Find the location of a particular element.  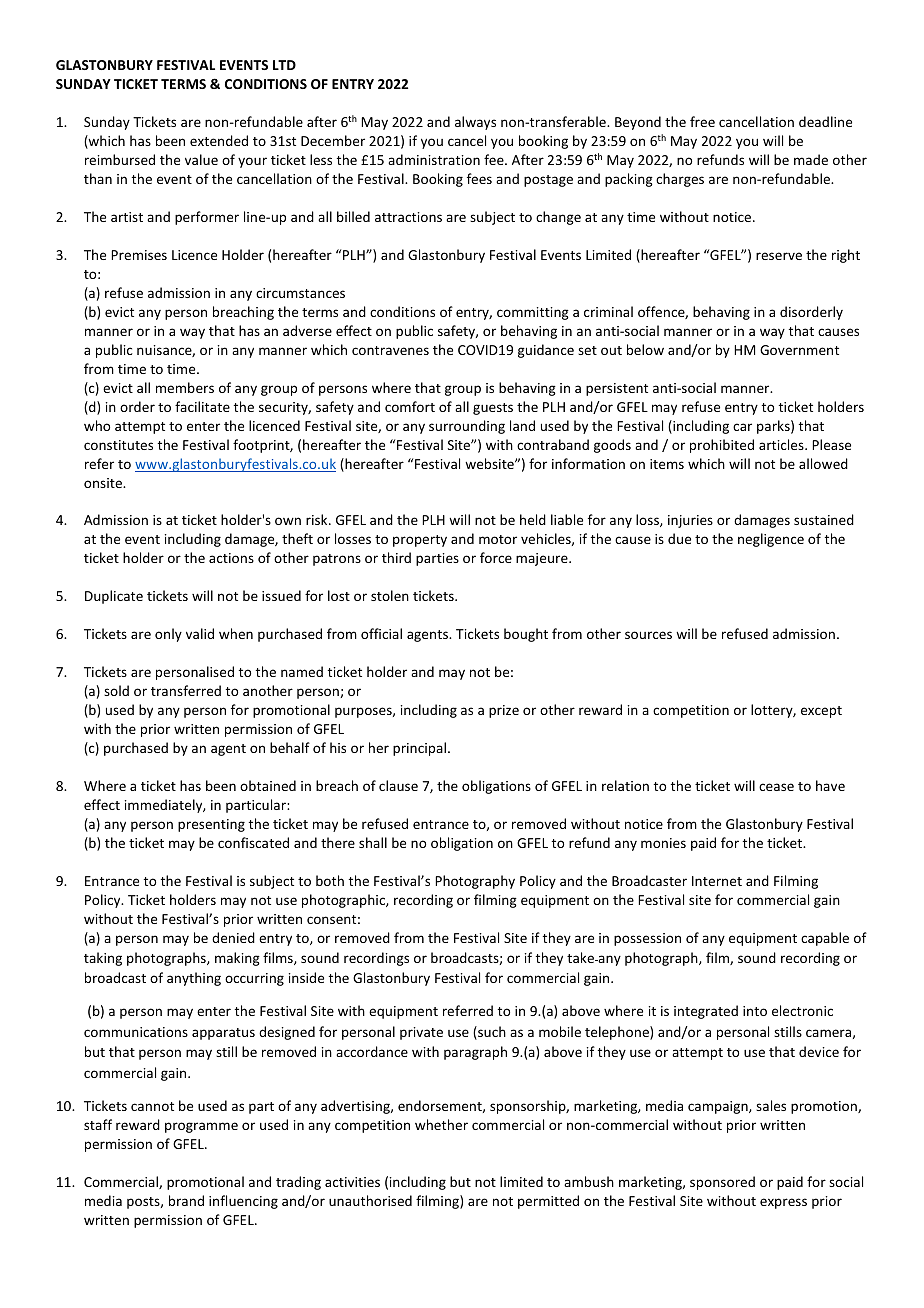

motor is located at coordinates (498, 539).
